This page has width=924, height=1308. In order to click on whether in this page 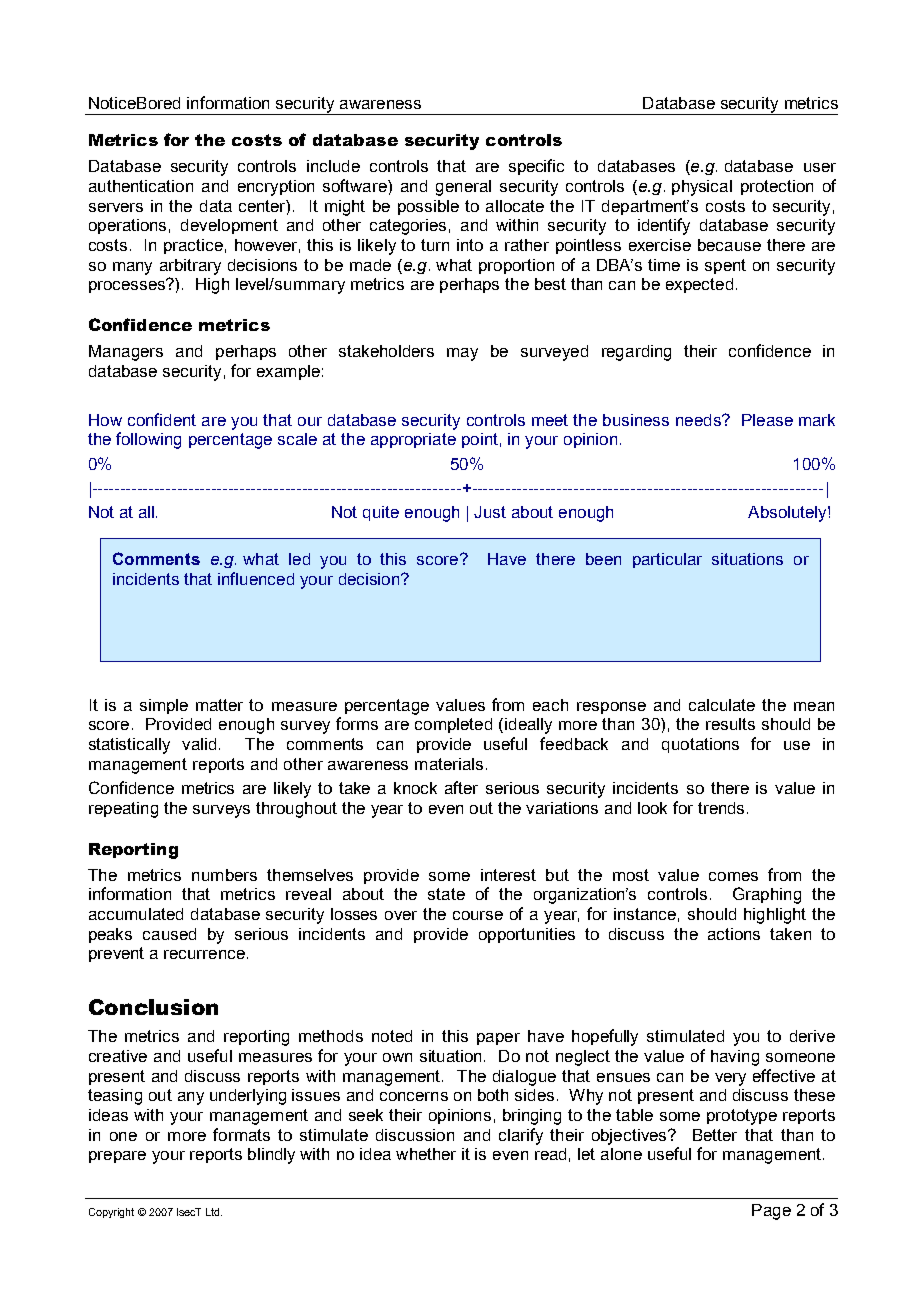, I will do `click(426, 1154)`.
